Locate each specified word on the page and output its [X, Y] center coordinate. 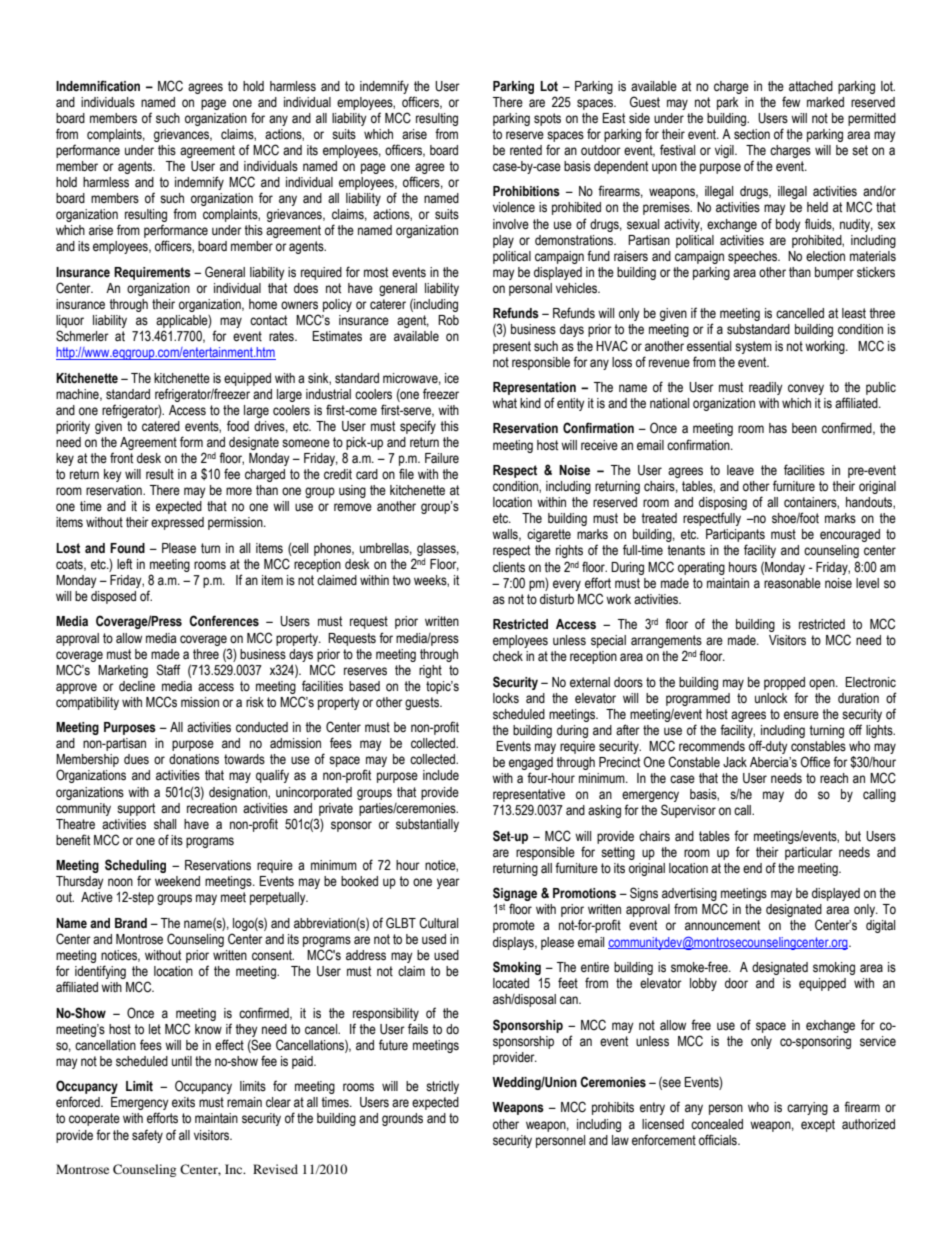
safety [147, 1136]
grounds [402, 1119]
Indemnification [98, 86]
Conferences [224, 621]
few [791, 101]
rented [526, 150]
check [508, 656]
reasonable [792, 583]
